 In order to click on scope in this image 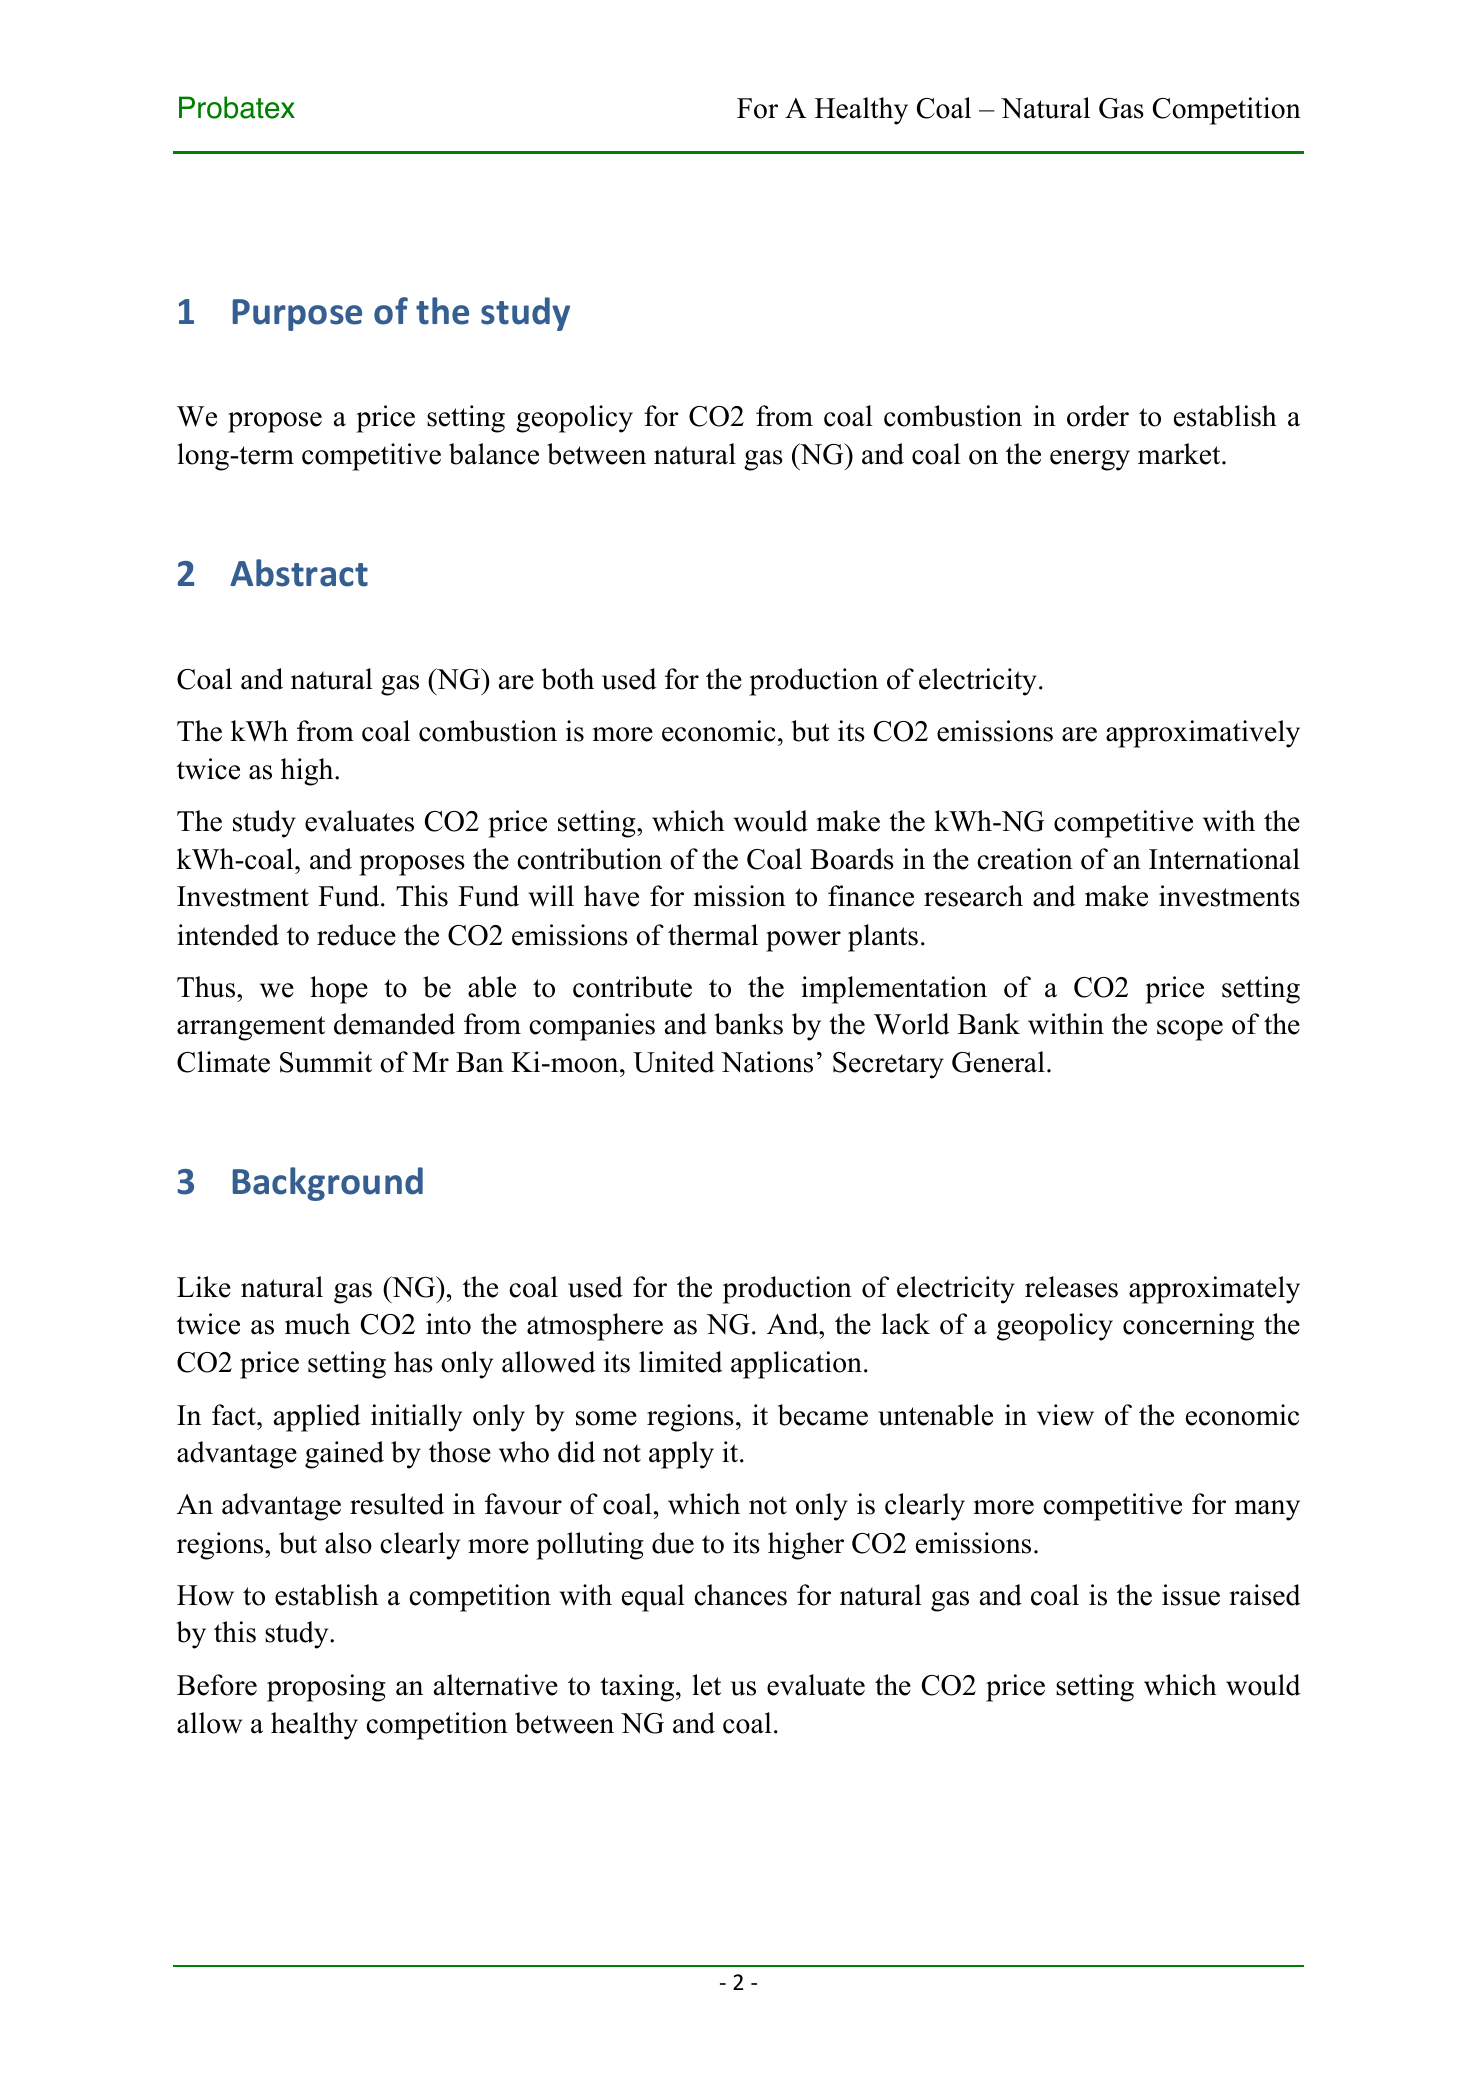, I will do `click(1190, 1030)`.
